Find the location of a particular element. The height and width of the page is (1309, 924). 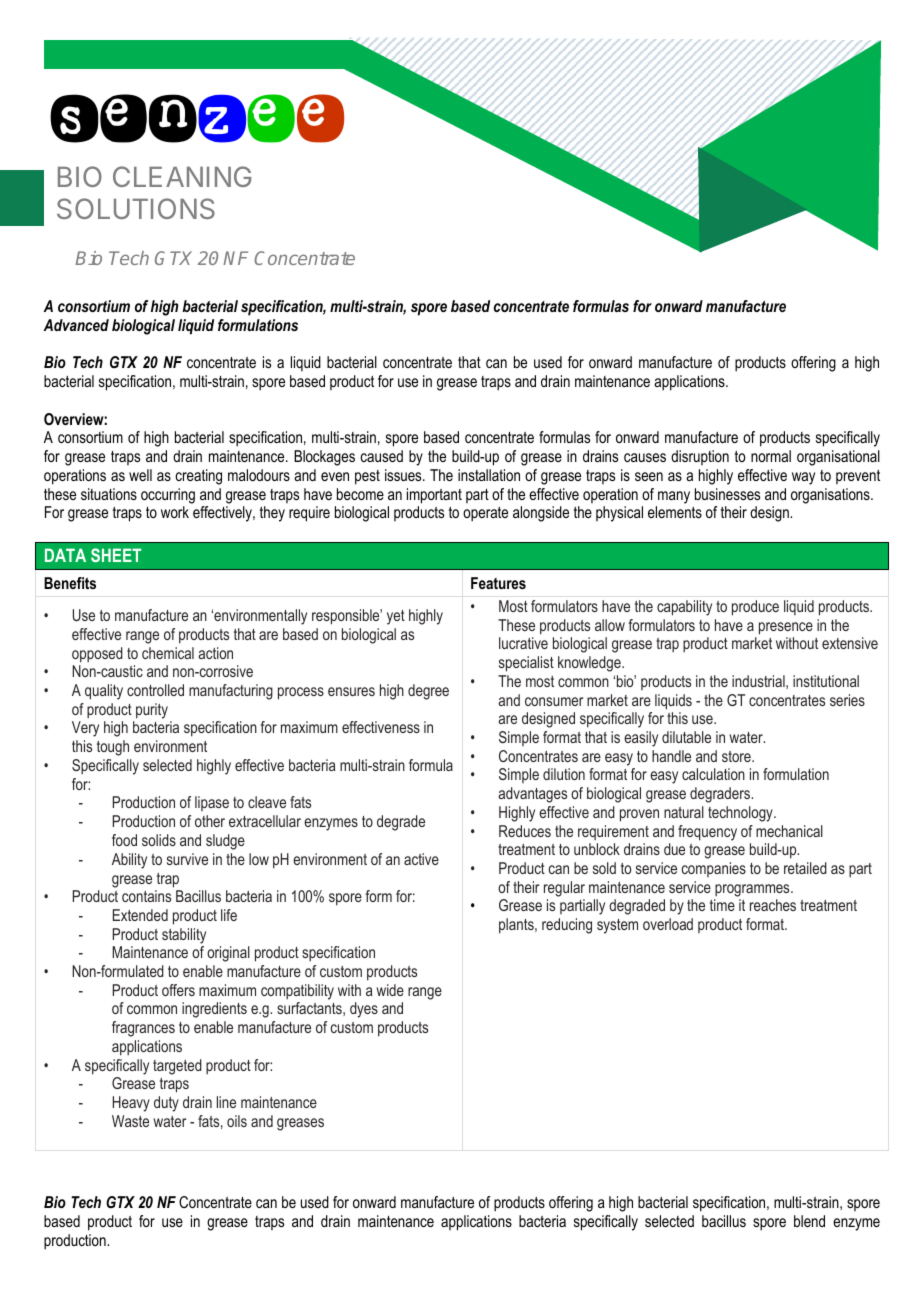

institutional is located at coordinates (826, 681).
